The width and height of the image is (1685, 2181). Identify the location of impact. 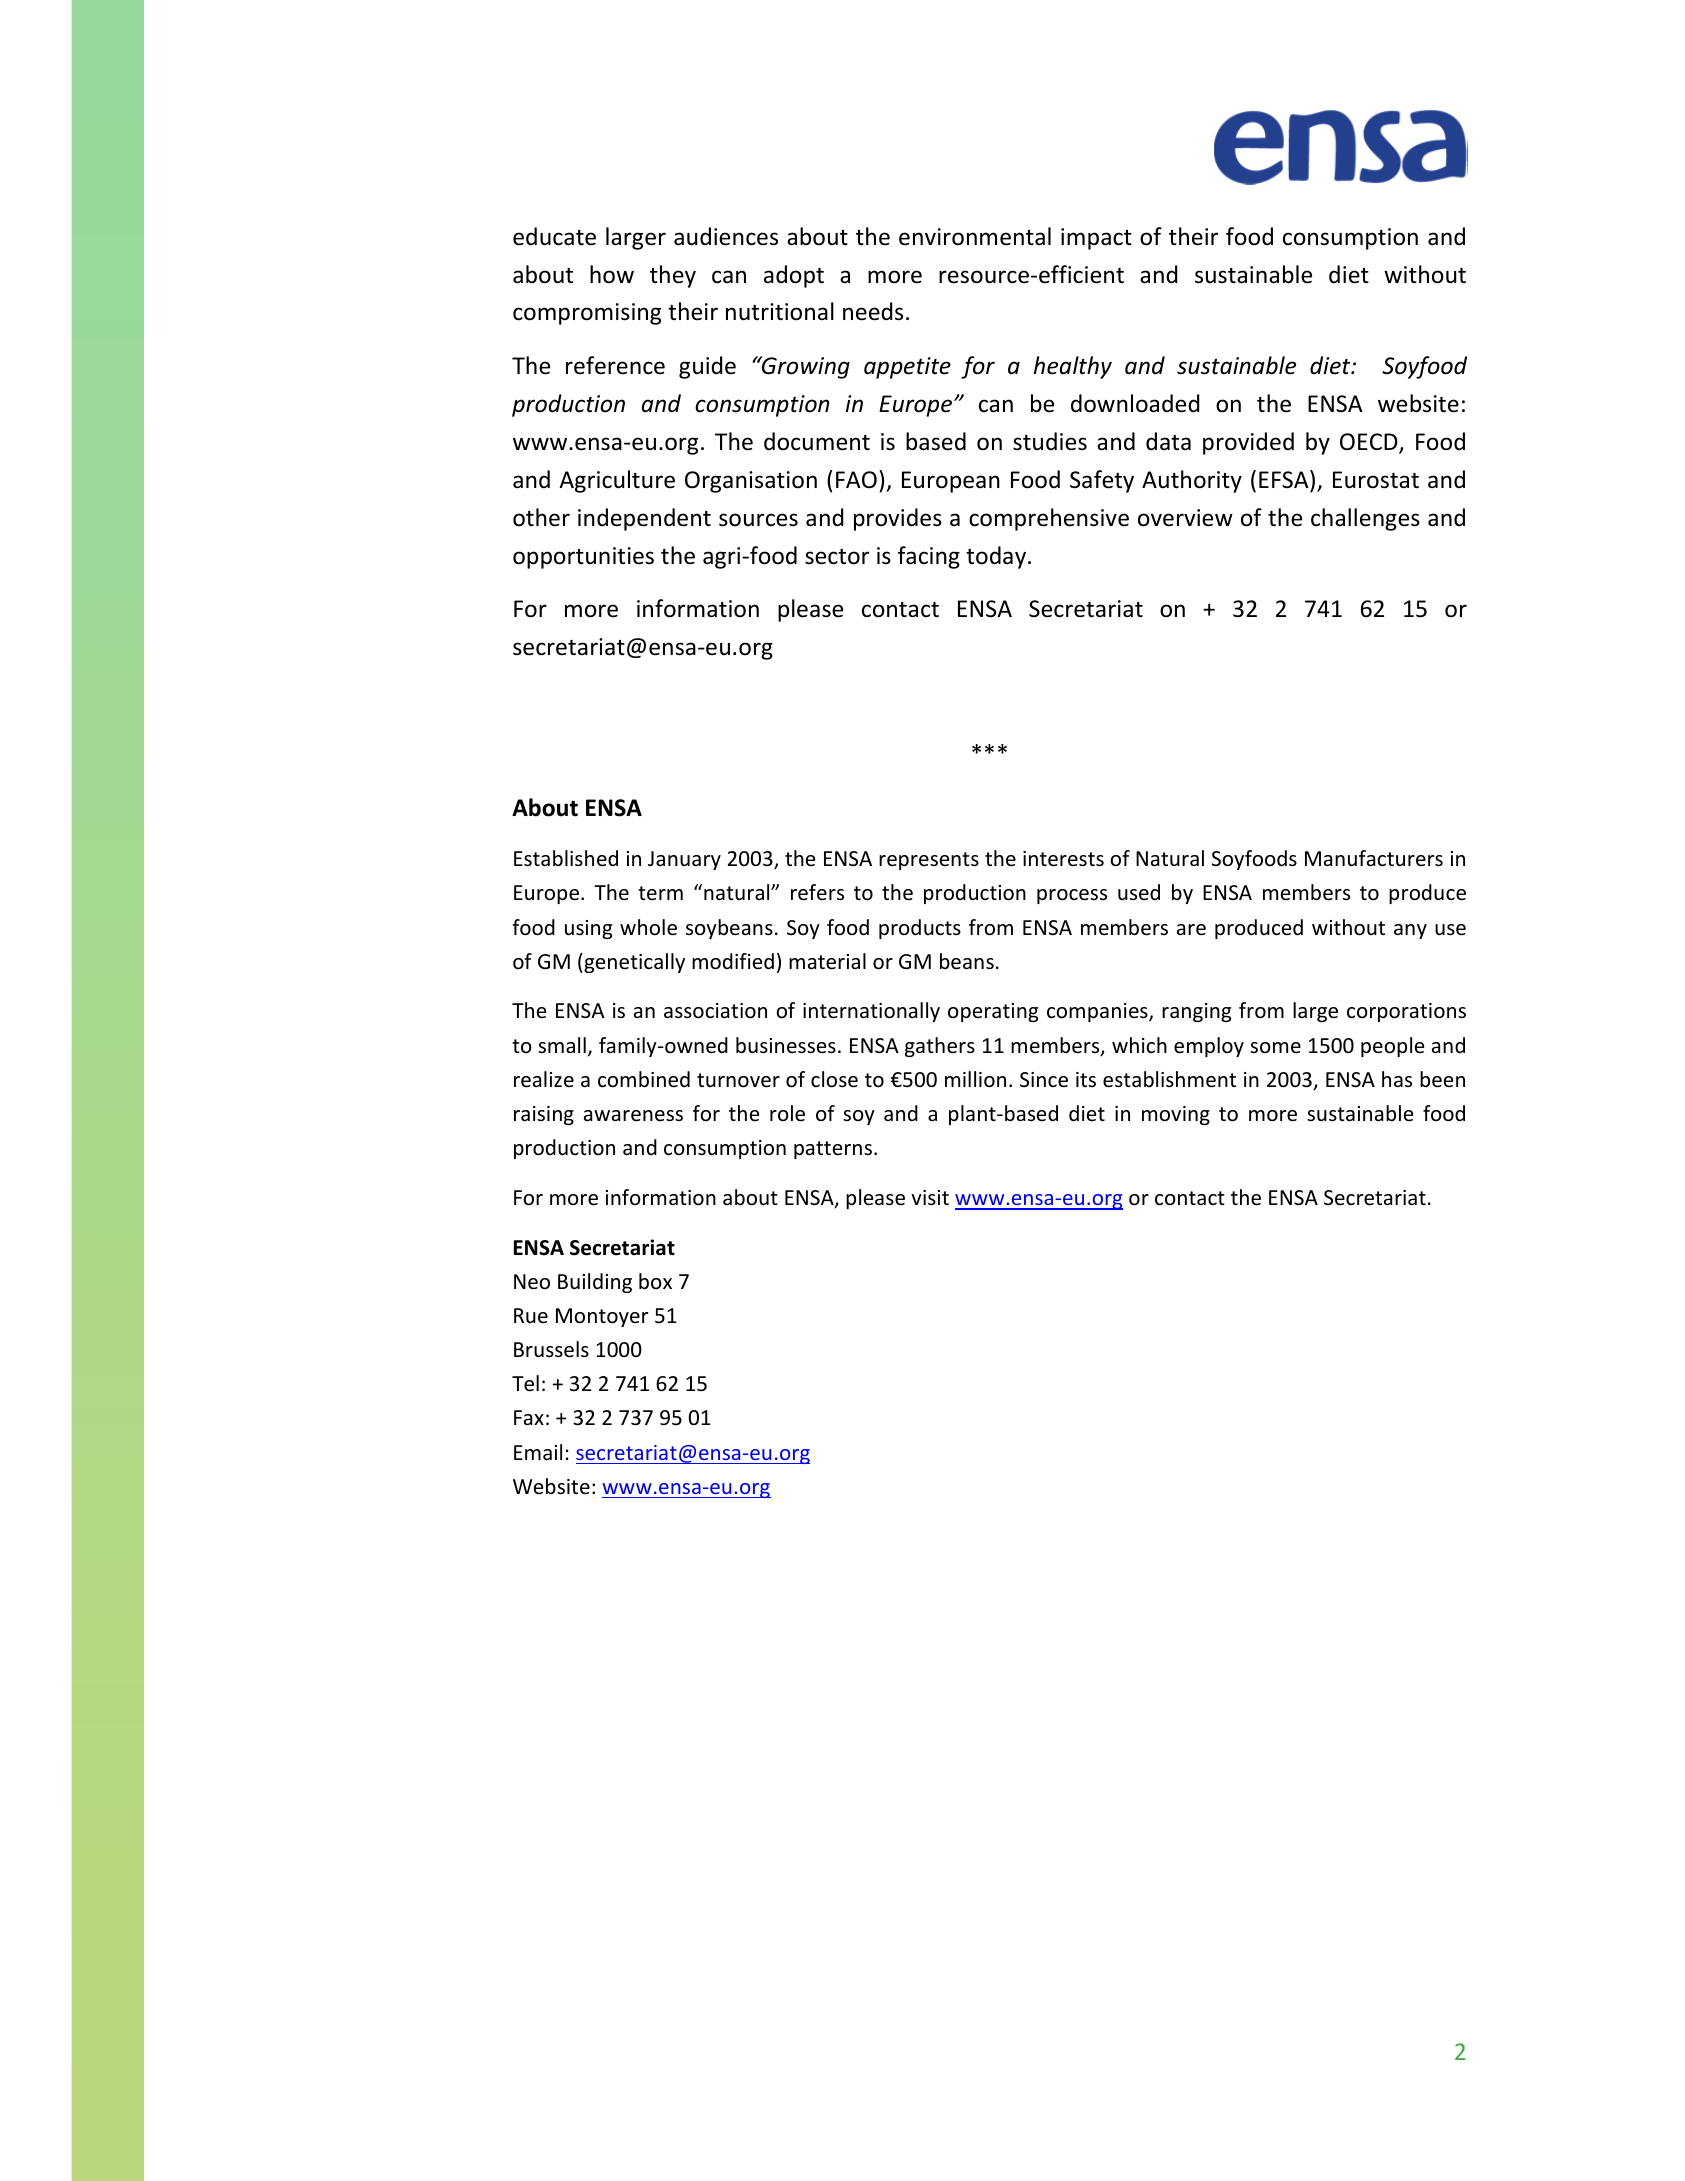
(1096, 239).
